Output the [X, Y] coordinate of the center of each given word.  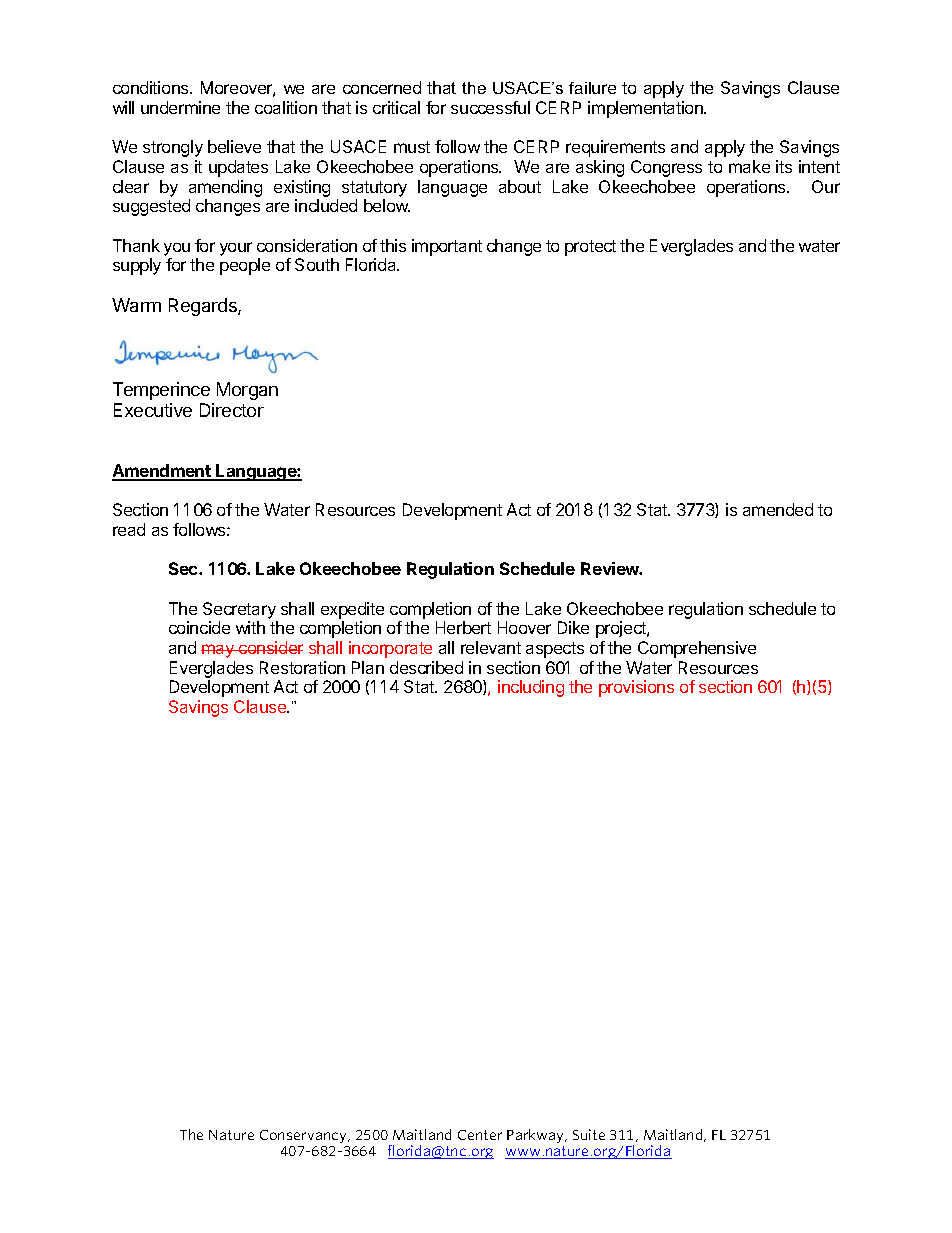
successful [490, 107]
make [749, 166]
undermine [180, 107]
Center [480, 1135]
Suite [589, 1134]
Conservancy [304, 1136]
